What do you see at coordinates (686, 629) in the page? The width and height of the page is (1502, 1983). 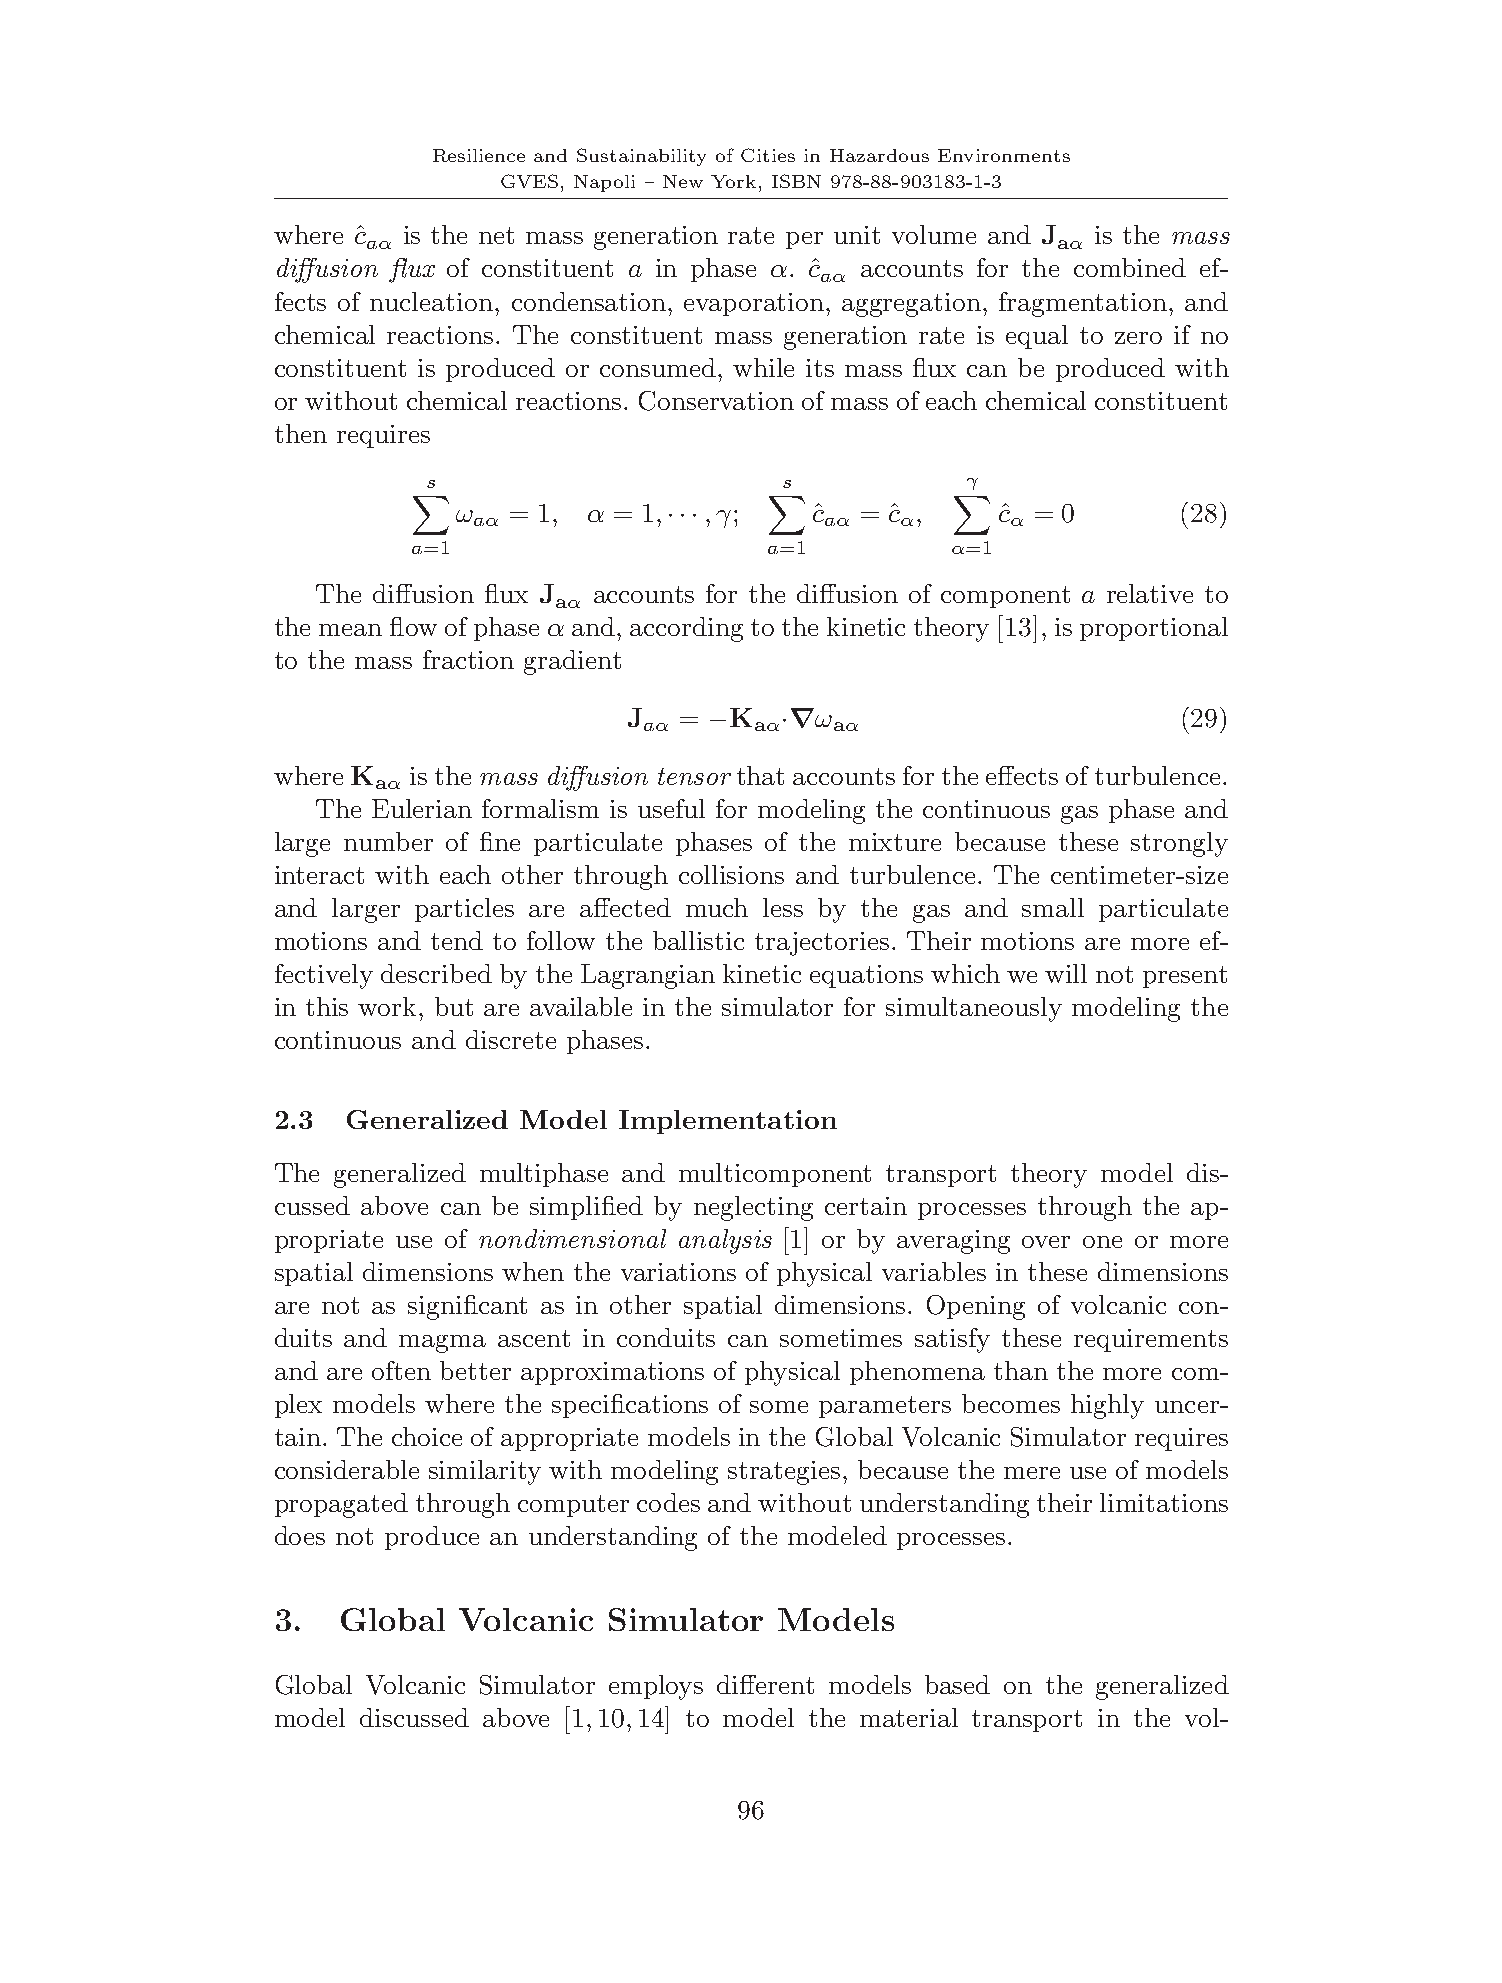 I see `according` at bounding box center [686, 629].
